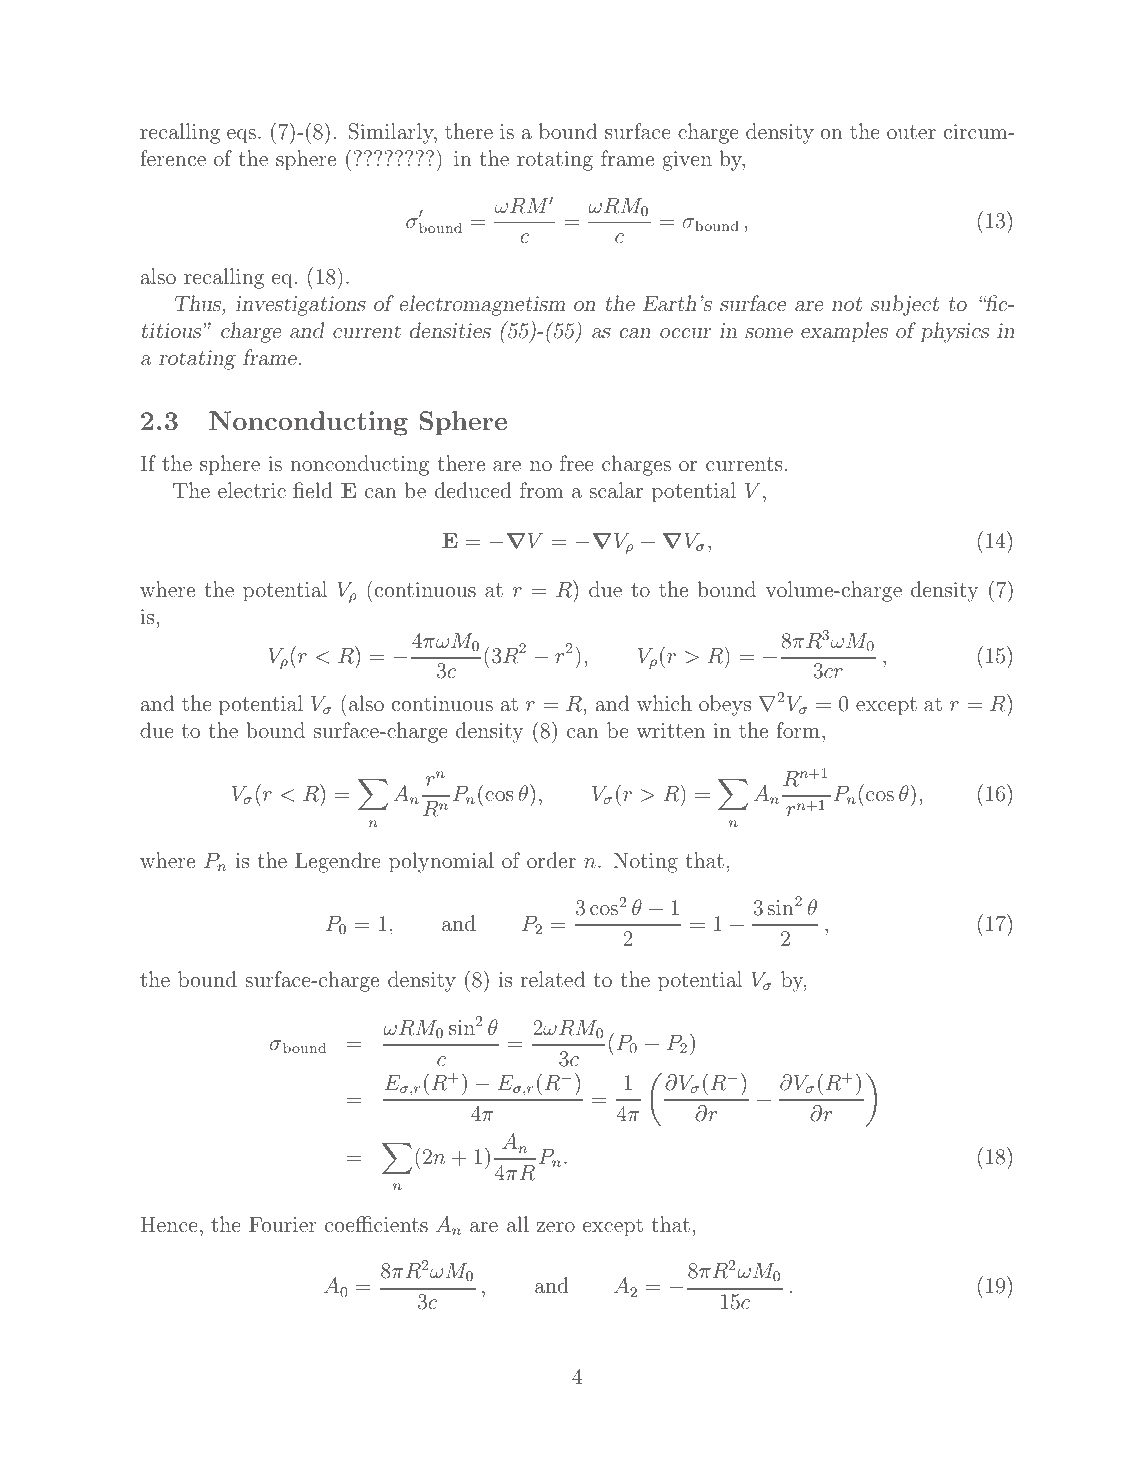 This document has width=1144, height=1480. What do you see at coordinates (645, 862) in the document?
I see `Noting` at bounding box center [645, 862].
